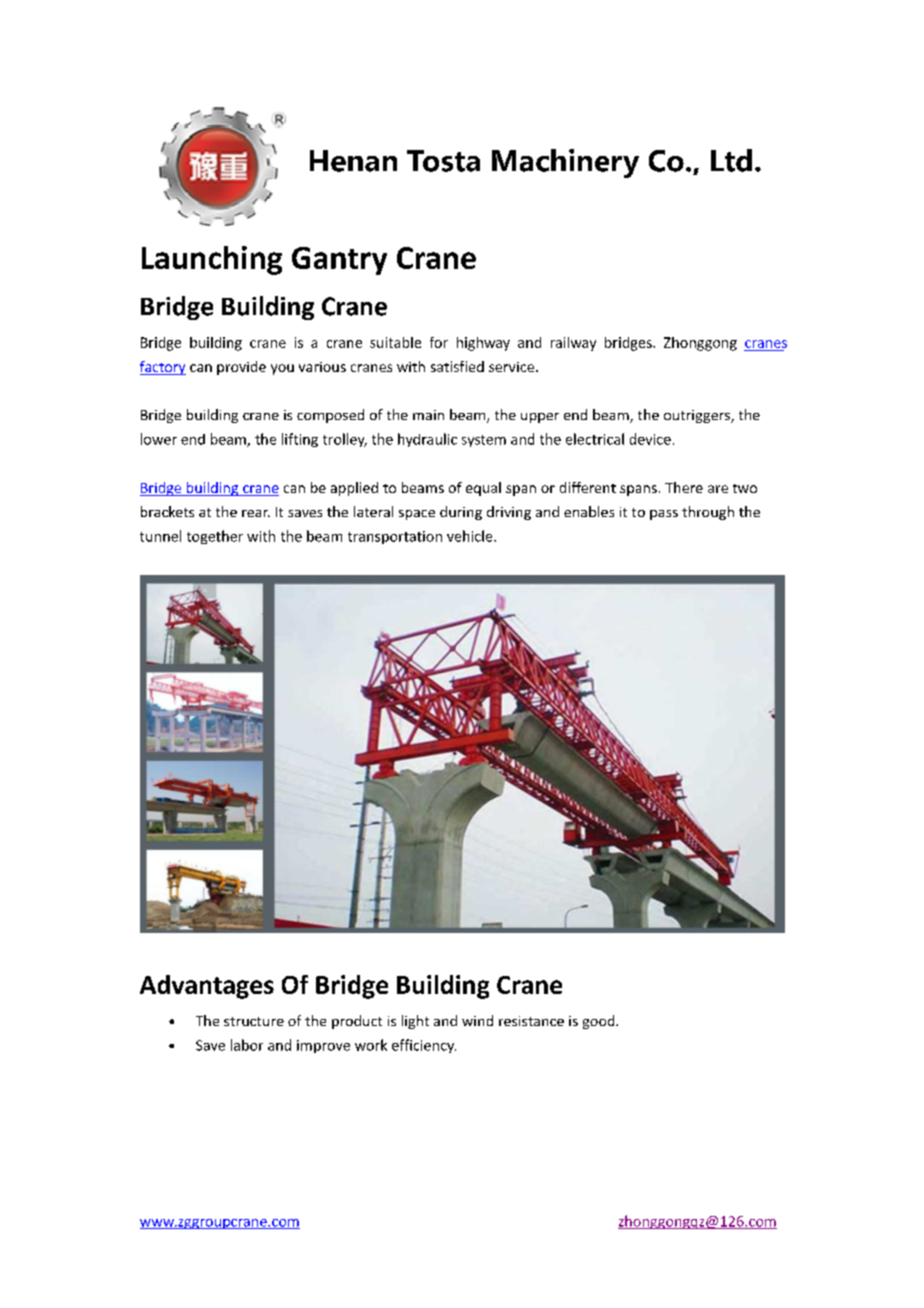  Describe the element at coordinates (471, 536) in the screenshot. I see `vehicle` at that location.
